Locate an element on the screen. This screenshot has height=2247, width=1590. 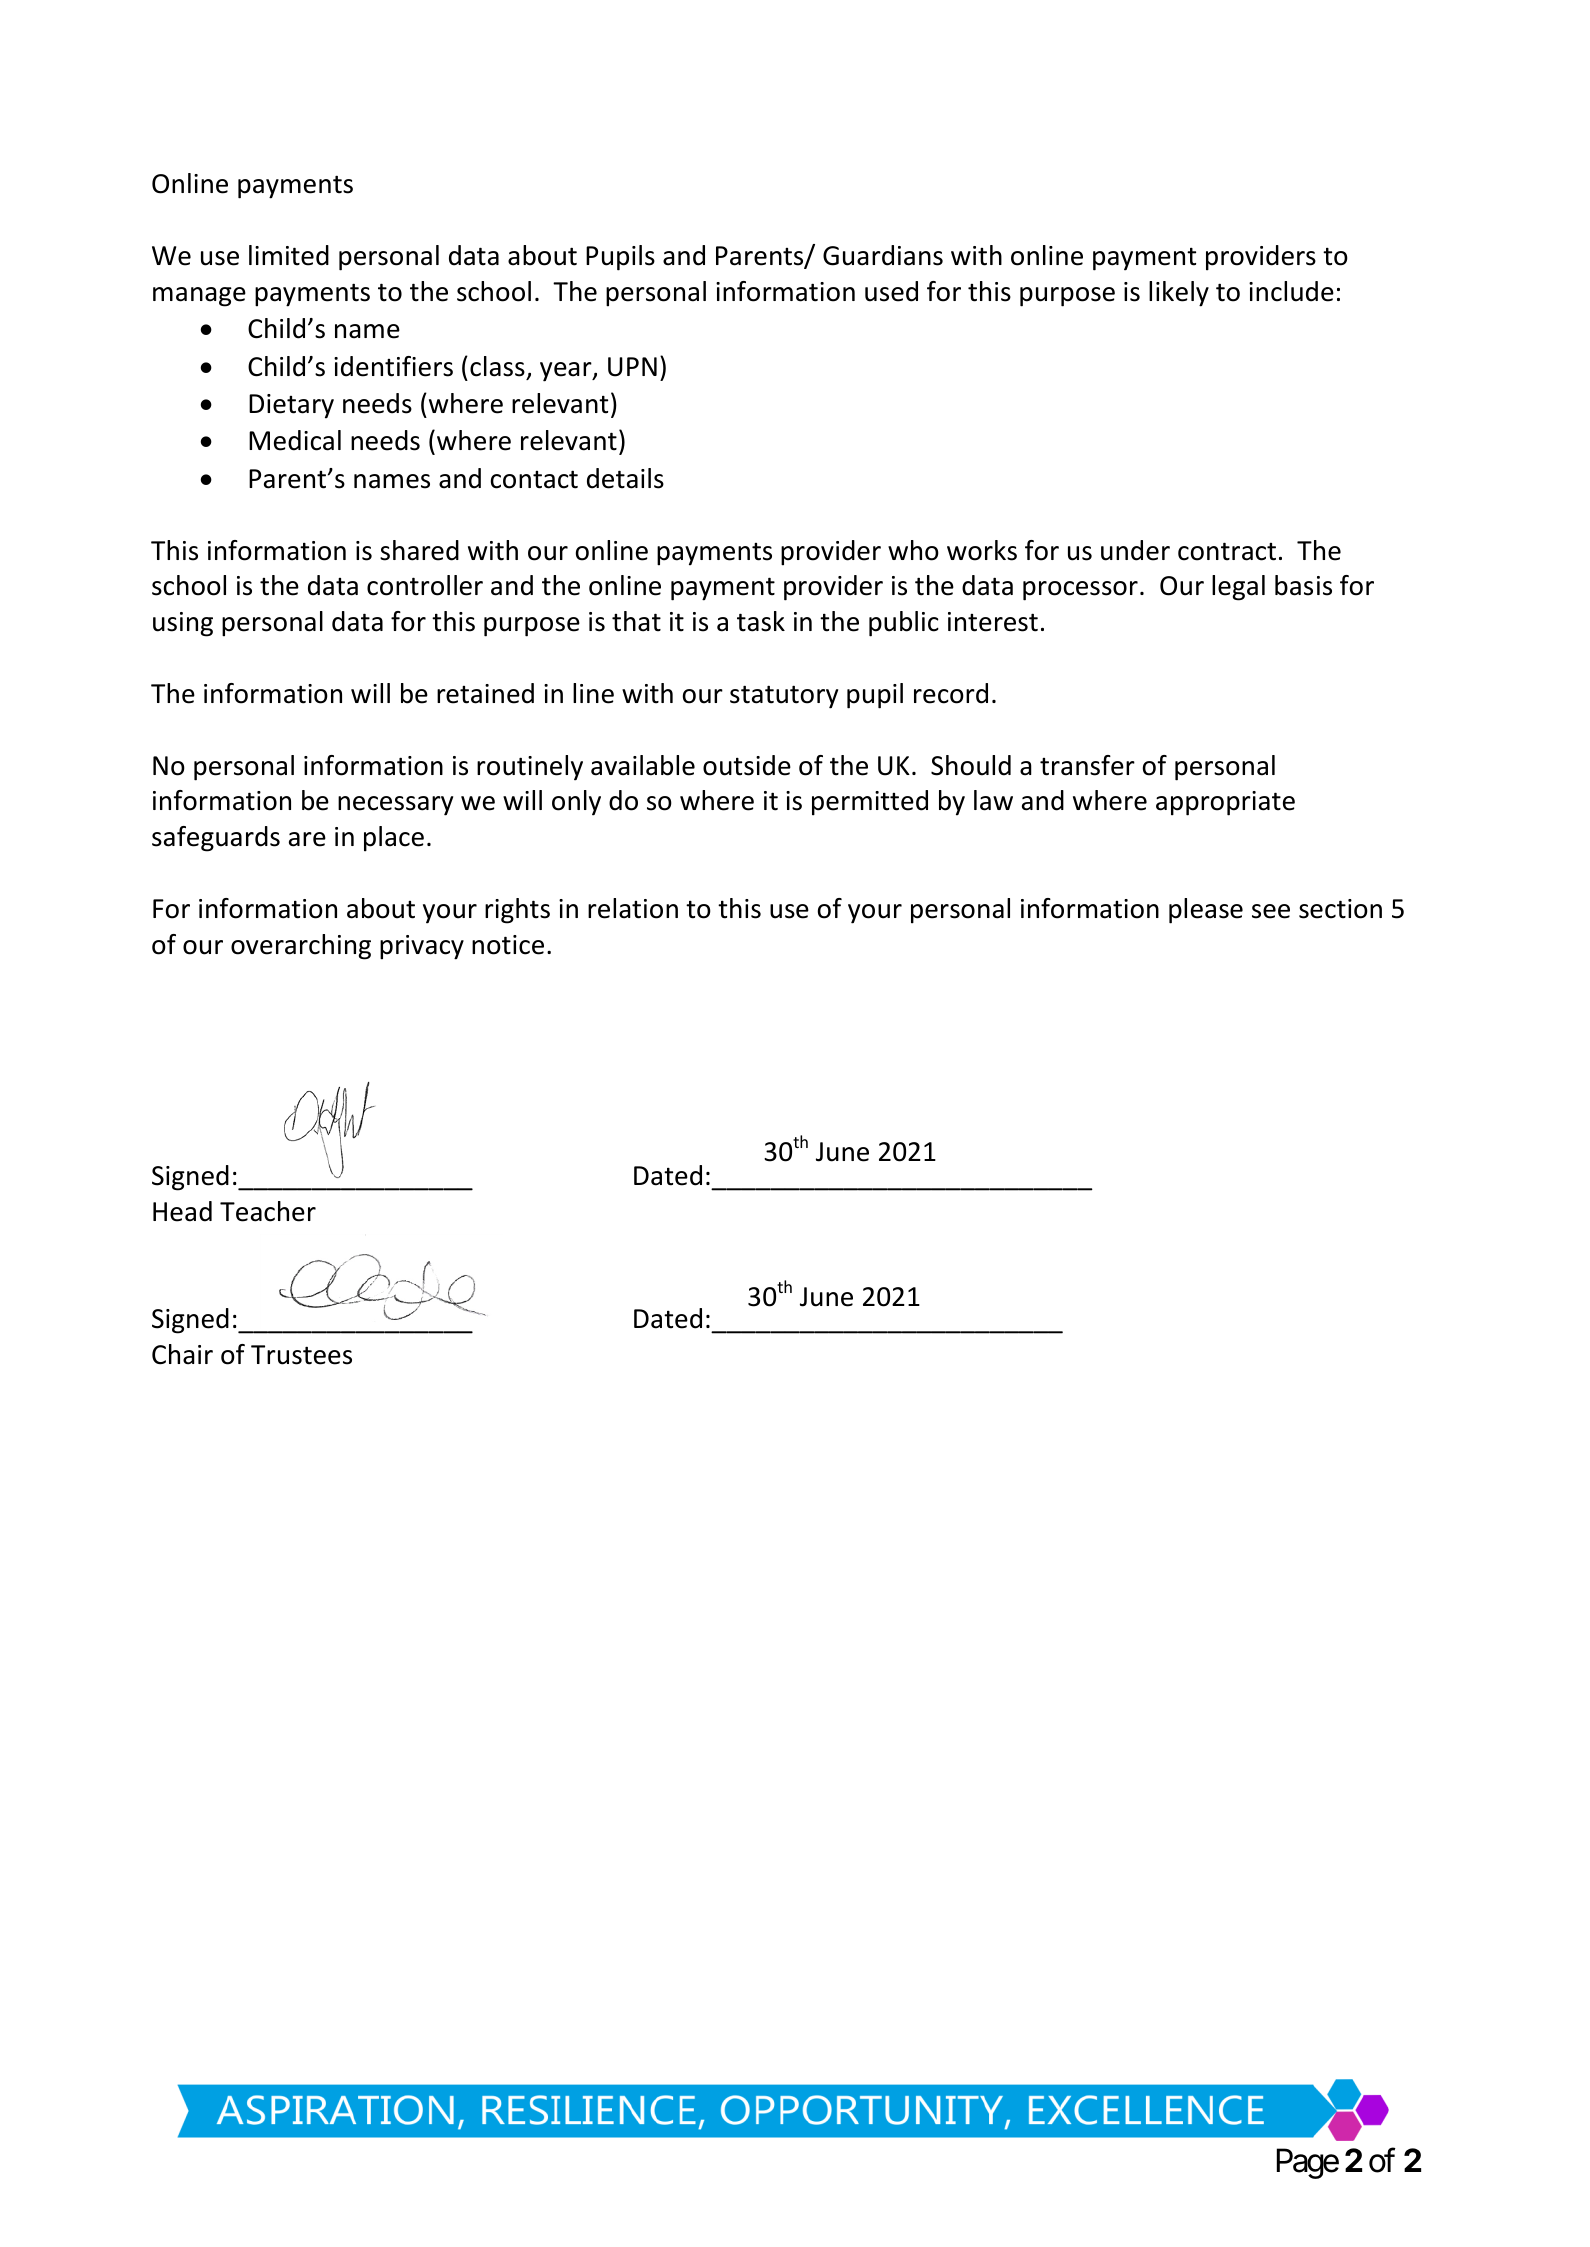
Trustees is located at coordinates (301, 1355).
